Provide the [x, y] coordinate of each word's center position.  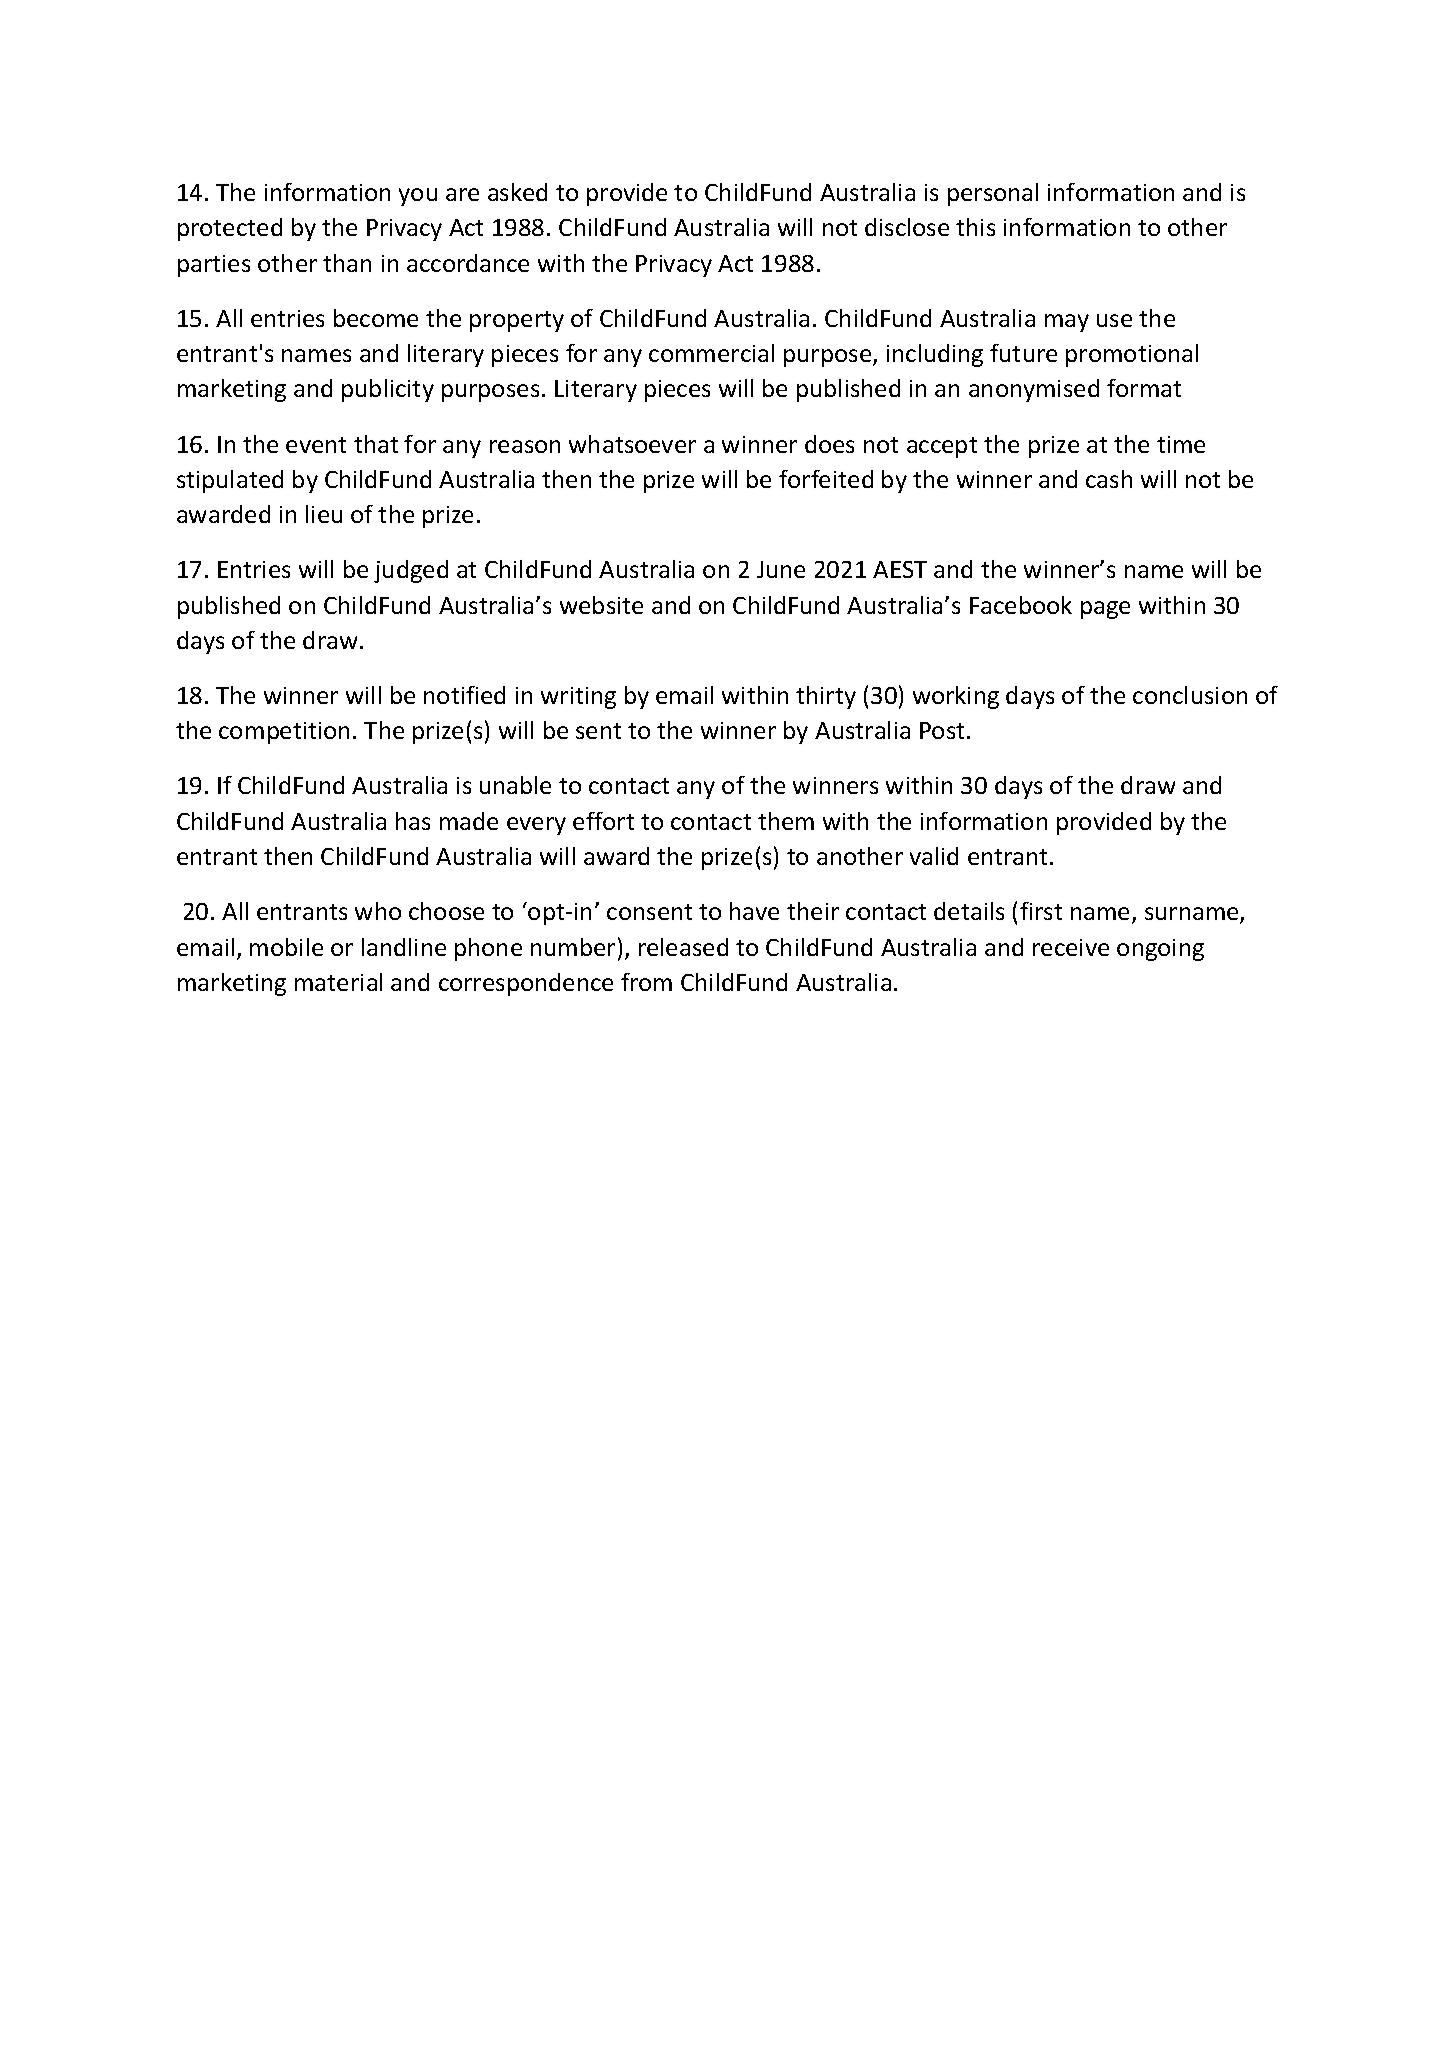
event [316, 445]
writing [578, 698]
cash [1109, 479]
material [338, 982]
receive [1071, 947]
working [956, 697]
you [418, 197]
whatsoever [632, 444]
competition [284, 733]
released [683, 947]
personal [993, 194]
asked [517, 192]
